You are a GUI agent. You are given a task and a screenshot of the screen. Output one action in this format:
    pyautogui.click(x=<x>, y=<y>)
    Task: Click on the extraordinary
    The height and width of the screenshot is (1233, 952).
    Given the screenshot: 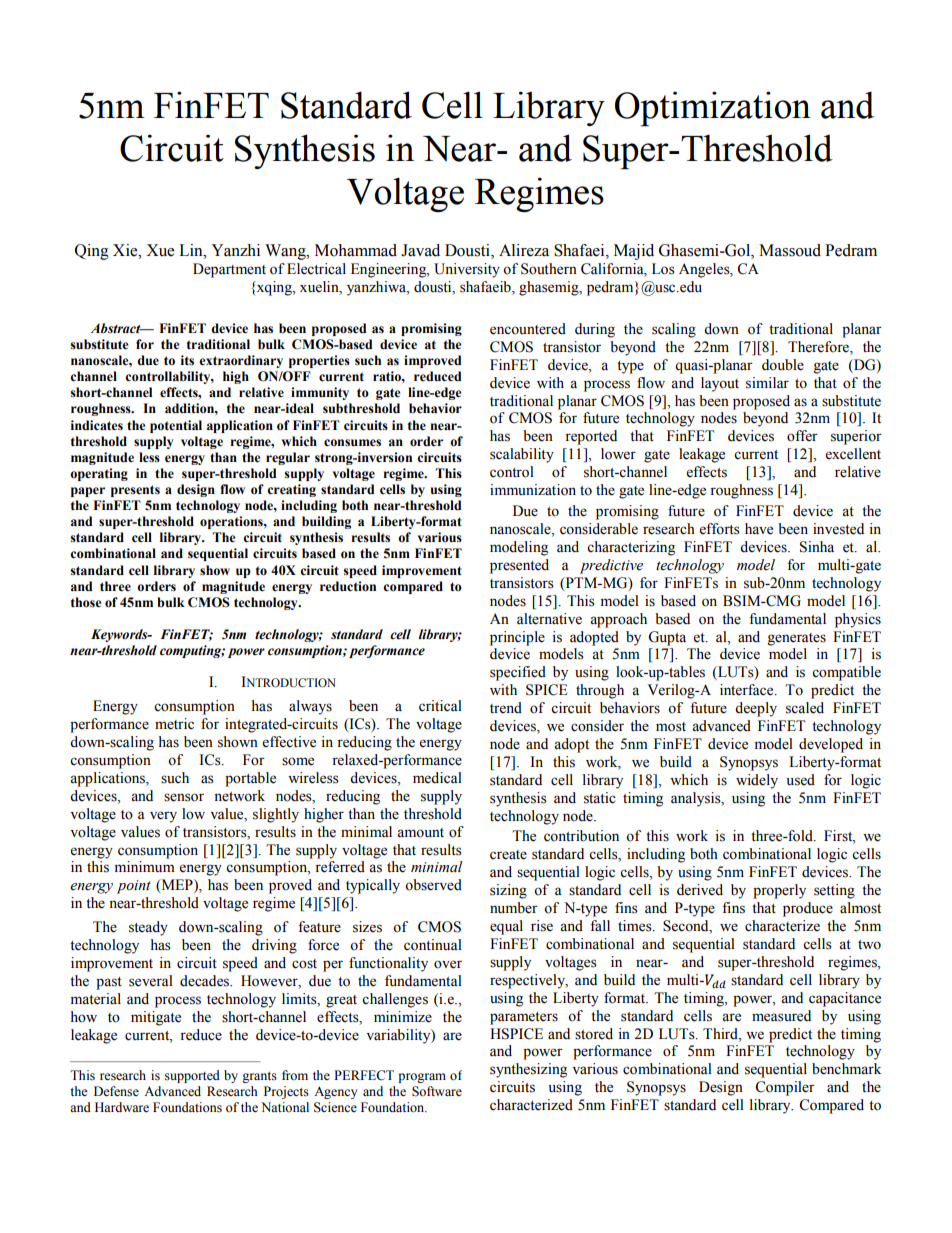 What is the action you would take?
    pyautogui.click(x=241, y=361)
